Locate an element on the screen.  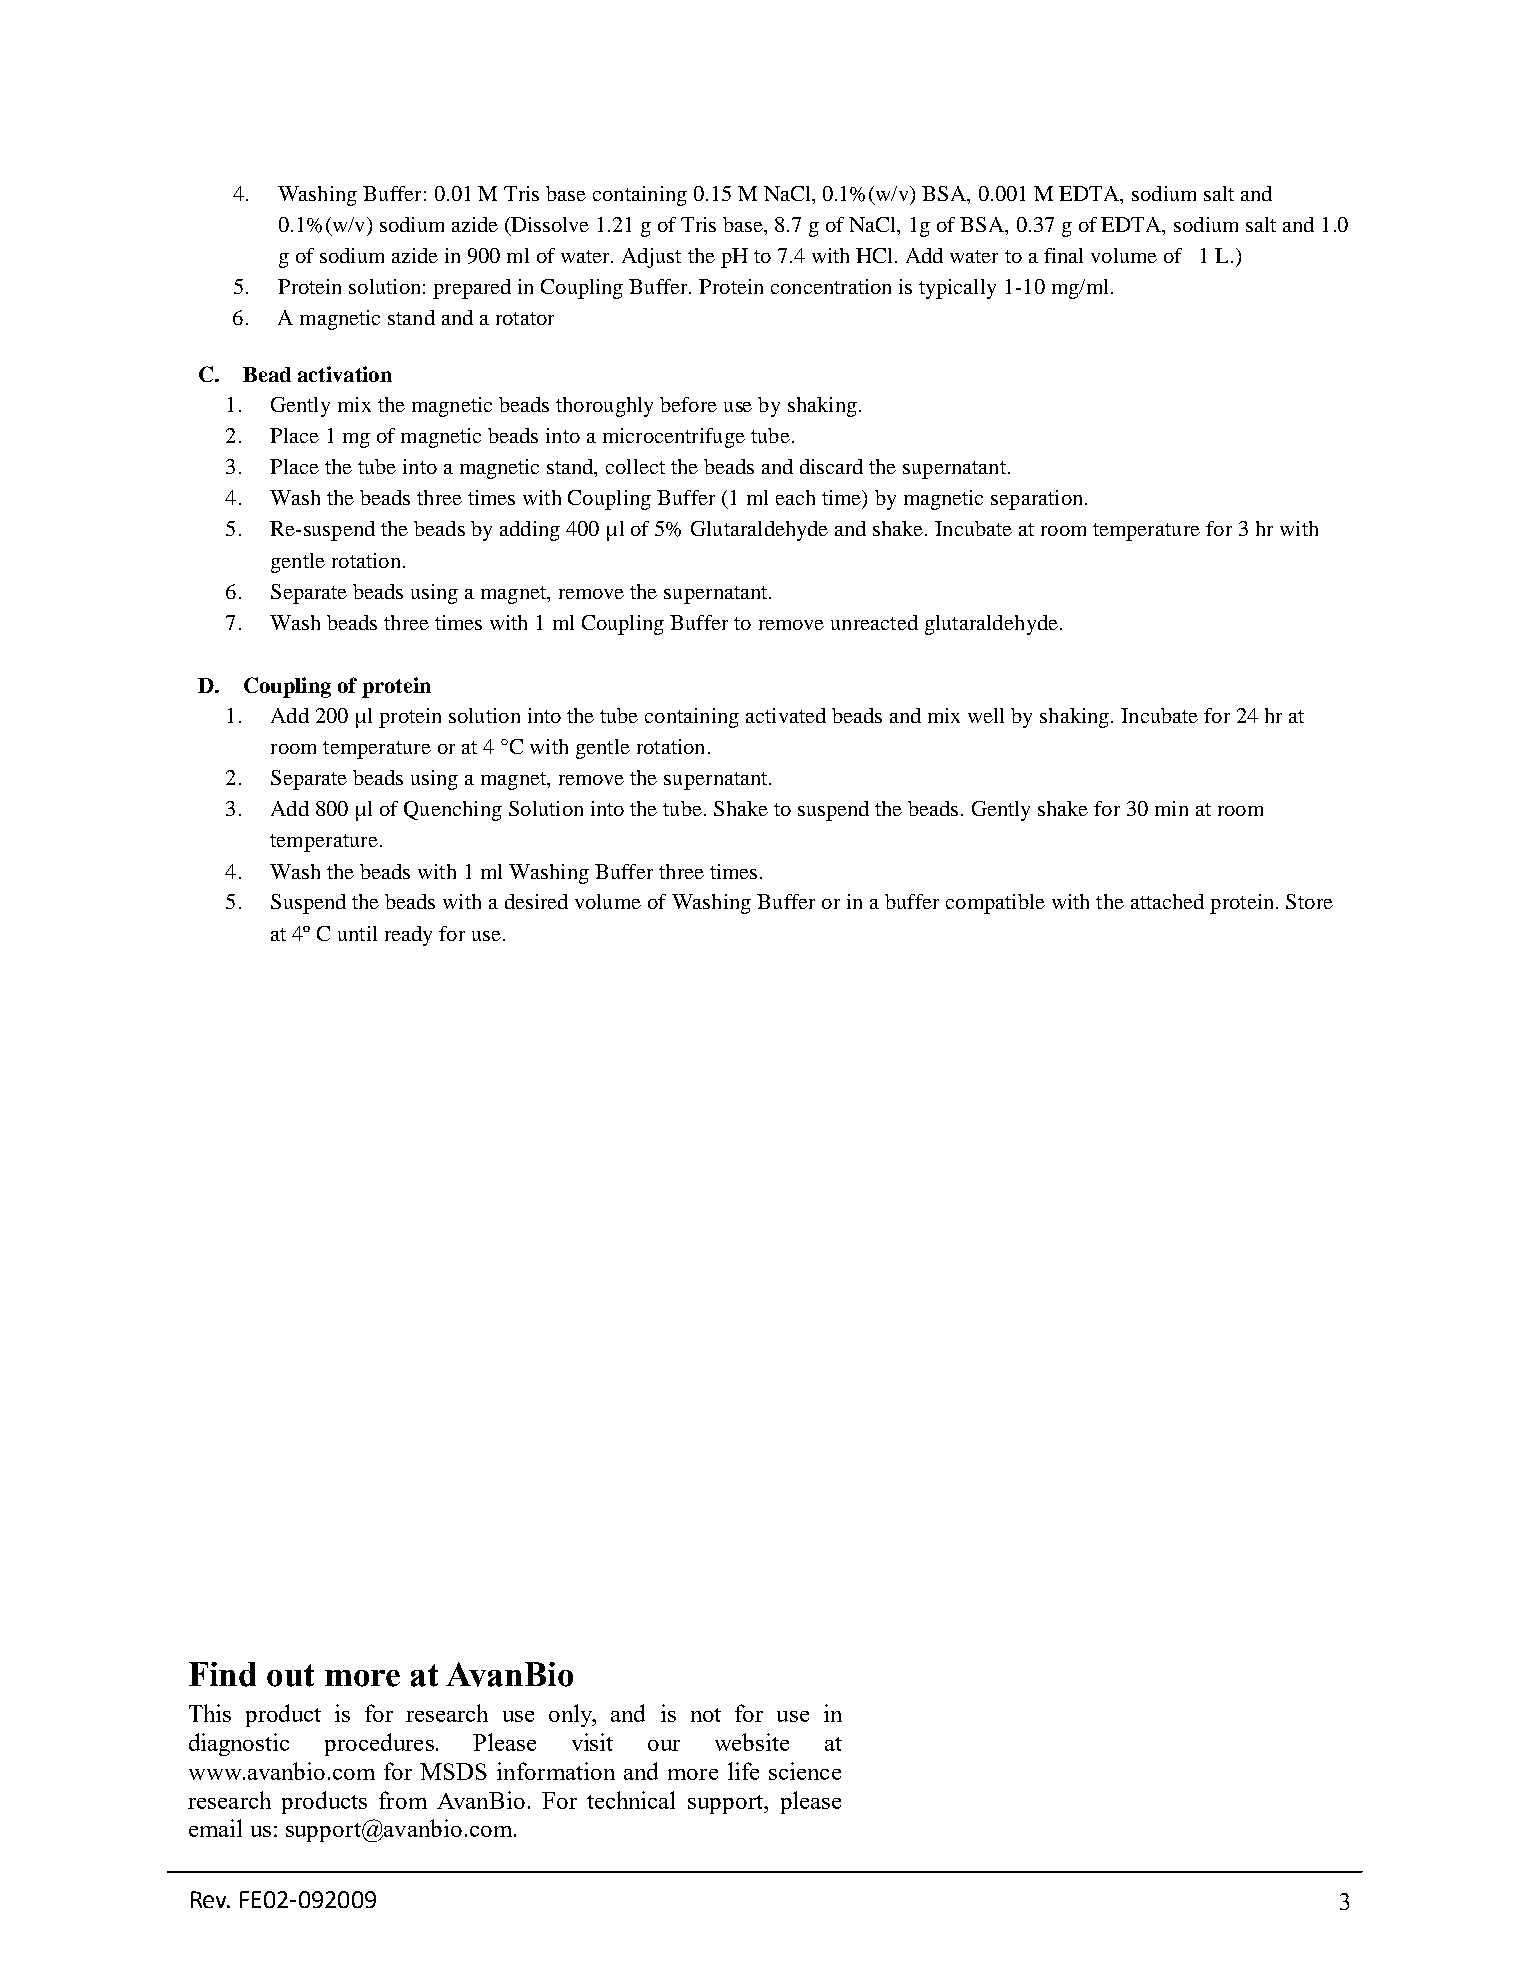
attached is located at coordinates (1167, 901).
